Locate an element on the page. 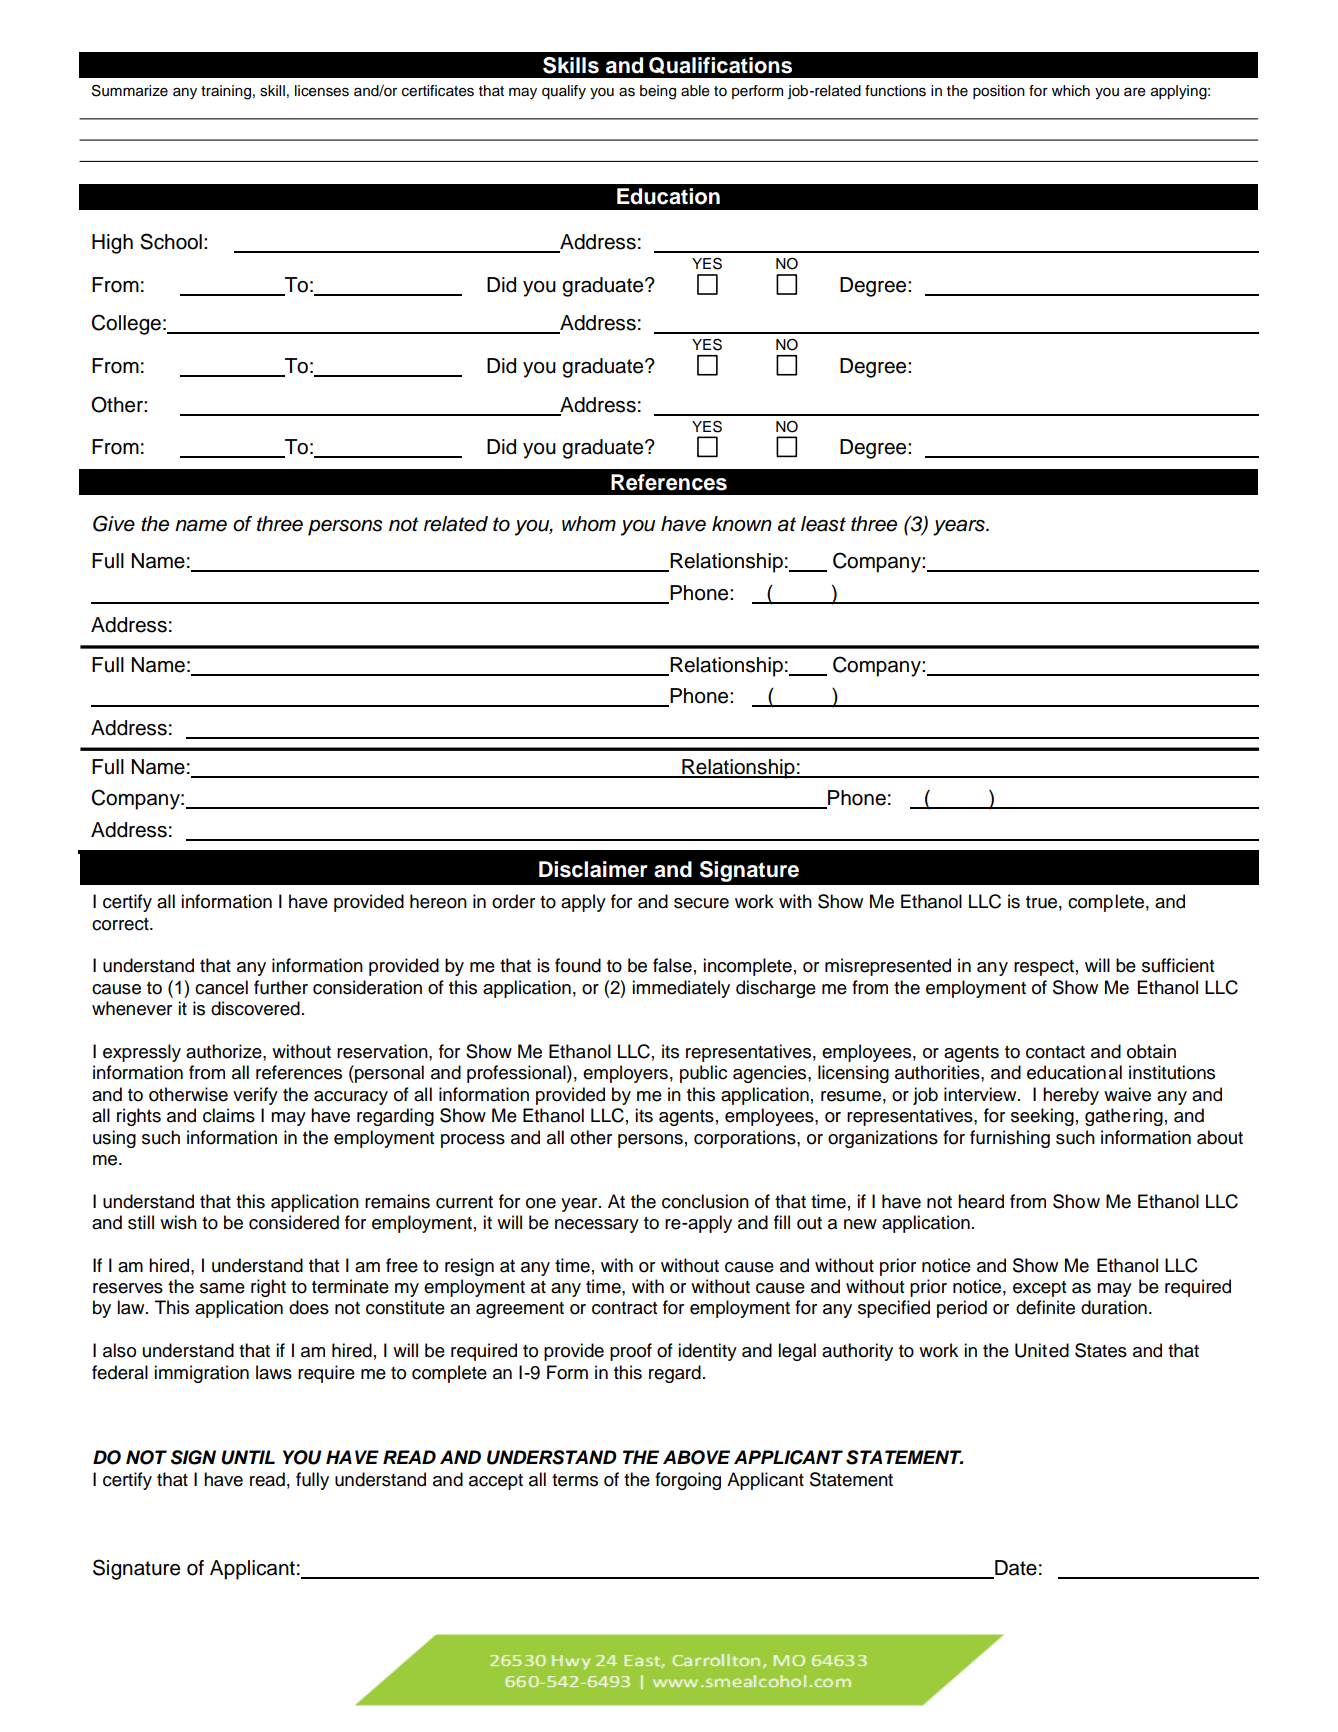 The width and height of the page is (1338, 1732). contact is located at coordinates (1055, 1052).
